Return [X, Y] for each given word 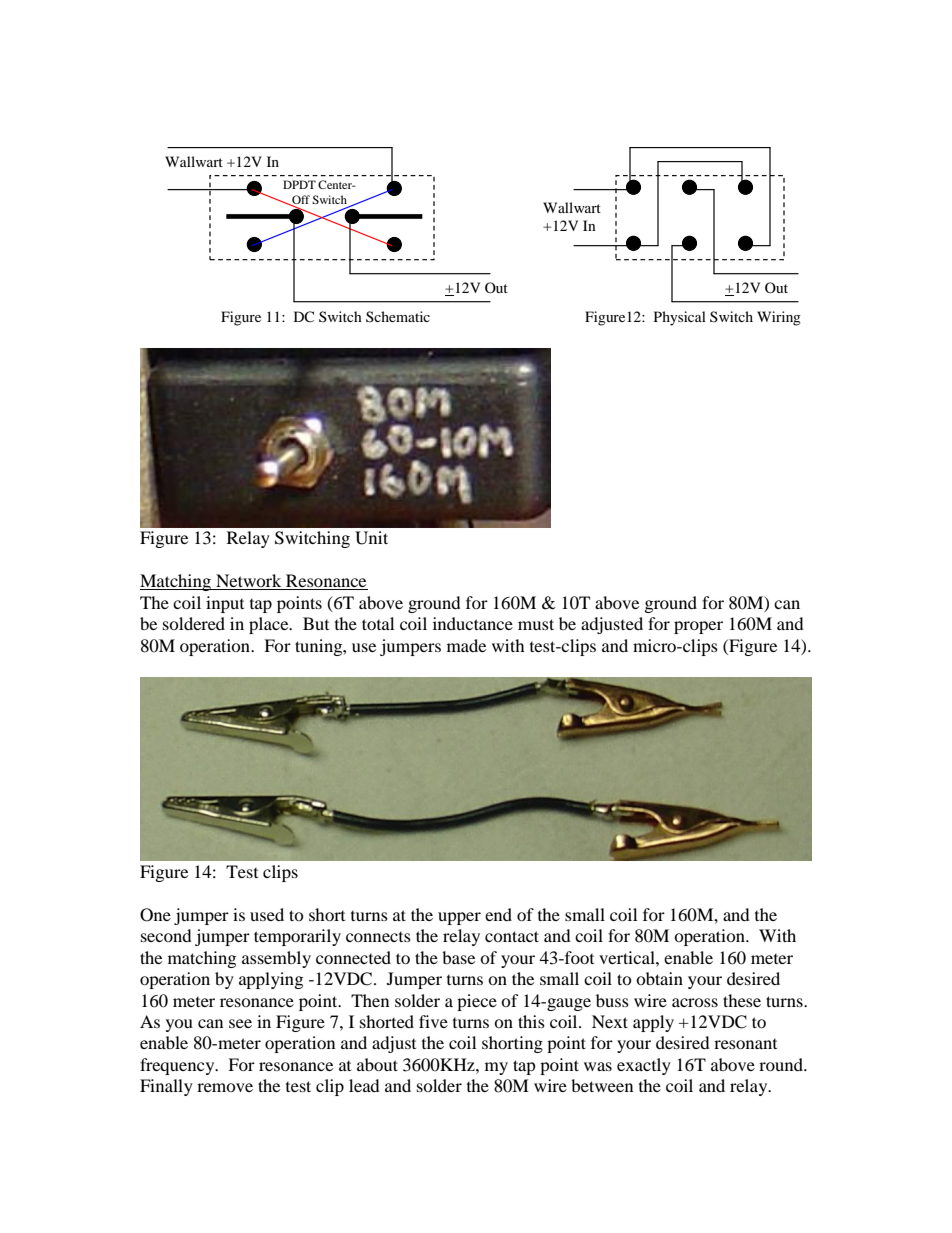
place [270, 625]
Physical [680, 318]
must [536, 624]
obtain [659, 978]
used [267, 914]
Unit [371, 538]
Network [249, 582]
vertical [628, 957]
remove [225, 1087]
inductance [473, 623]
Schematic [398, 316]
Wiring [779, 318]
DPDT [299, 184]
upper [459, 918]
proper [698, 627]
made [466, 645]
